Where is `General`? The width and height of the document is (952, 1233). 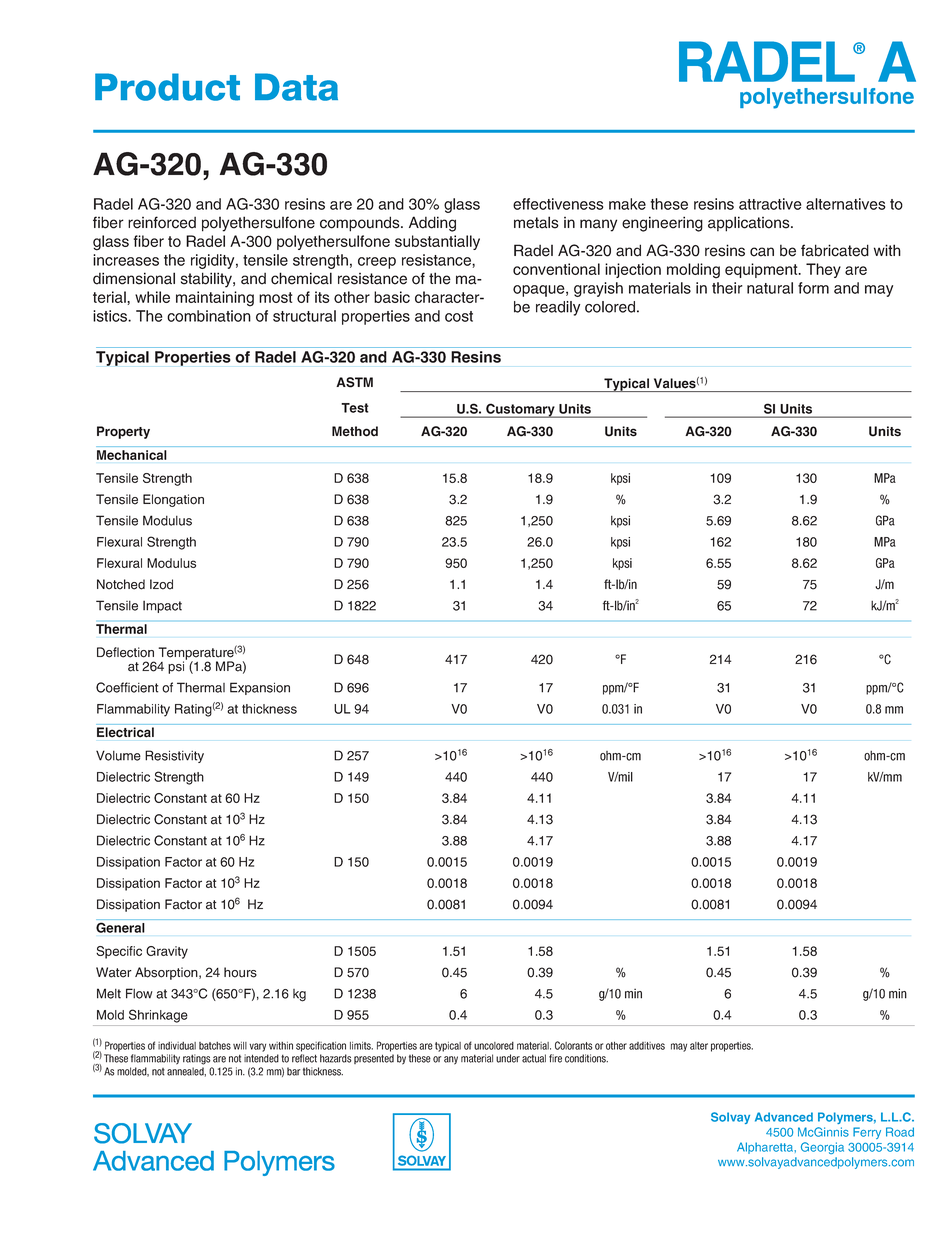
General is located at coordinates (120, 928).
